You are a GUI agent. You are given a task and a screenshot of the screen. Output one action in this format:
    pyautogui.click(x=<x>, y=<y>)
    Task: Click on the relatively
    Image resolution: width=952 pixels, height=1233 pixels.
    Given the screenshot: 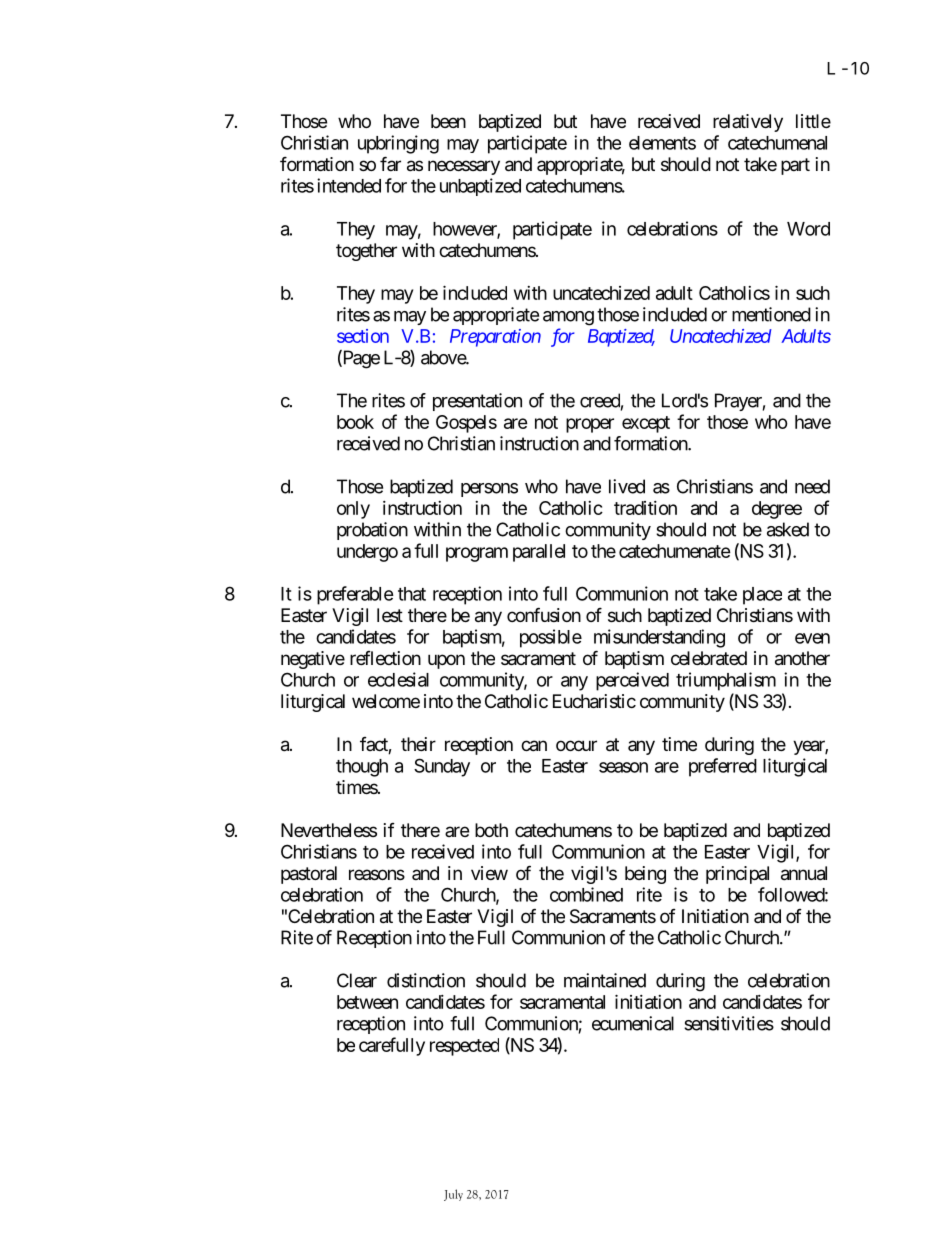 What is the action you would take?
    pyautogui.click(x=748, y=123)
